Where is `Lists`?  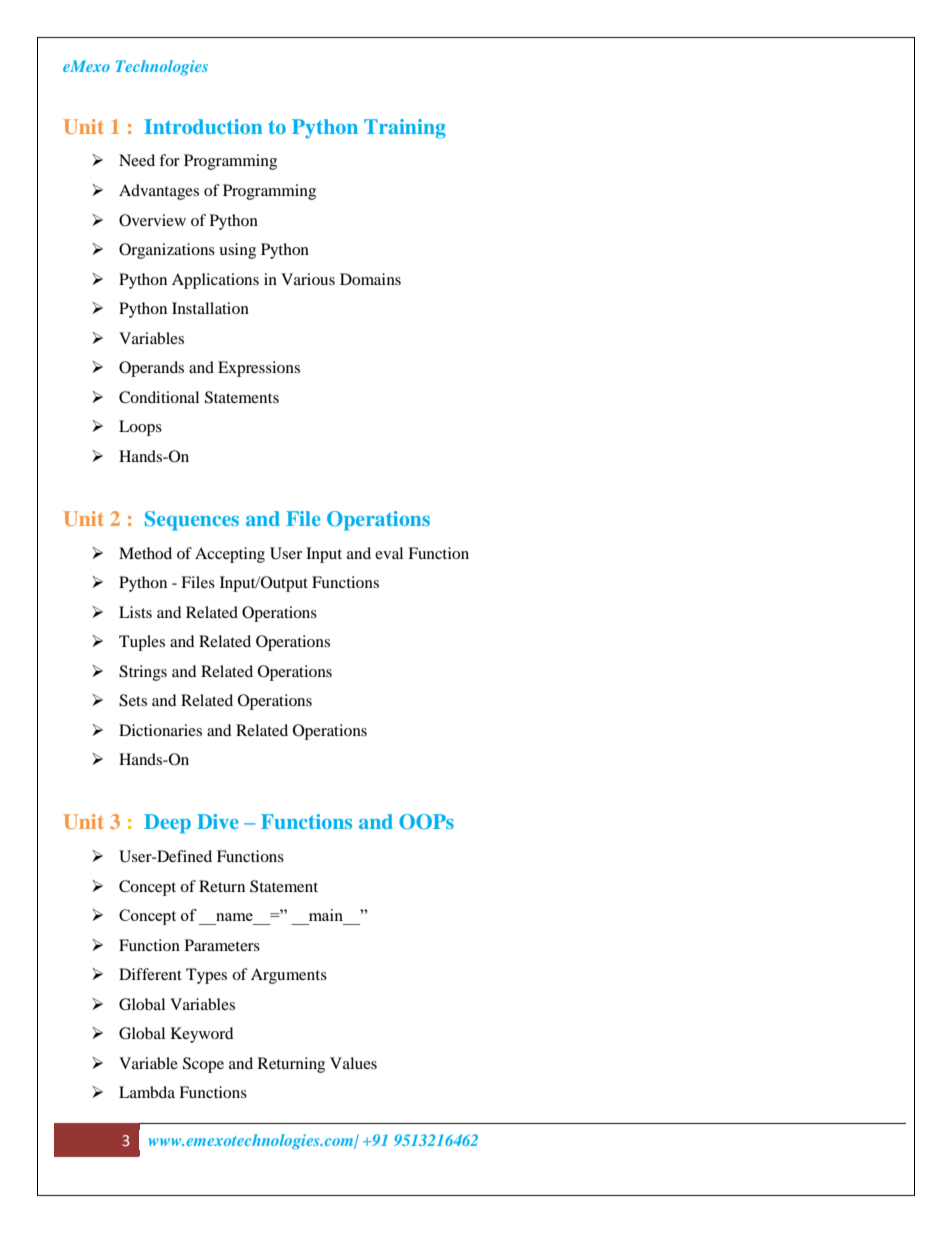 Lists is located at coordinates (135, 612).
